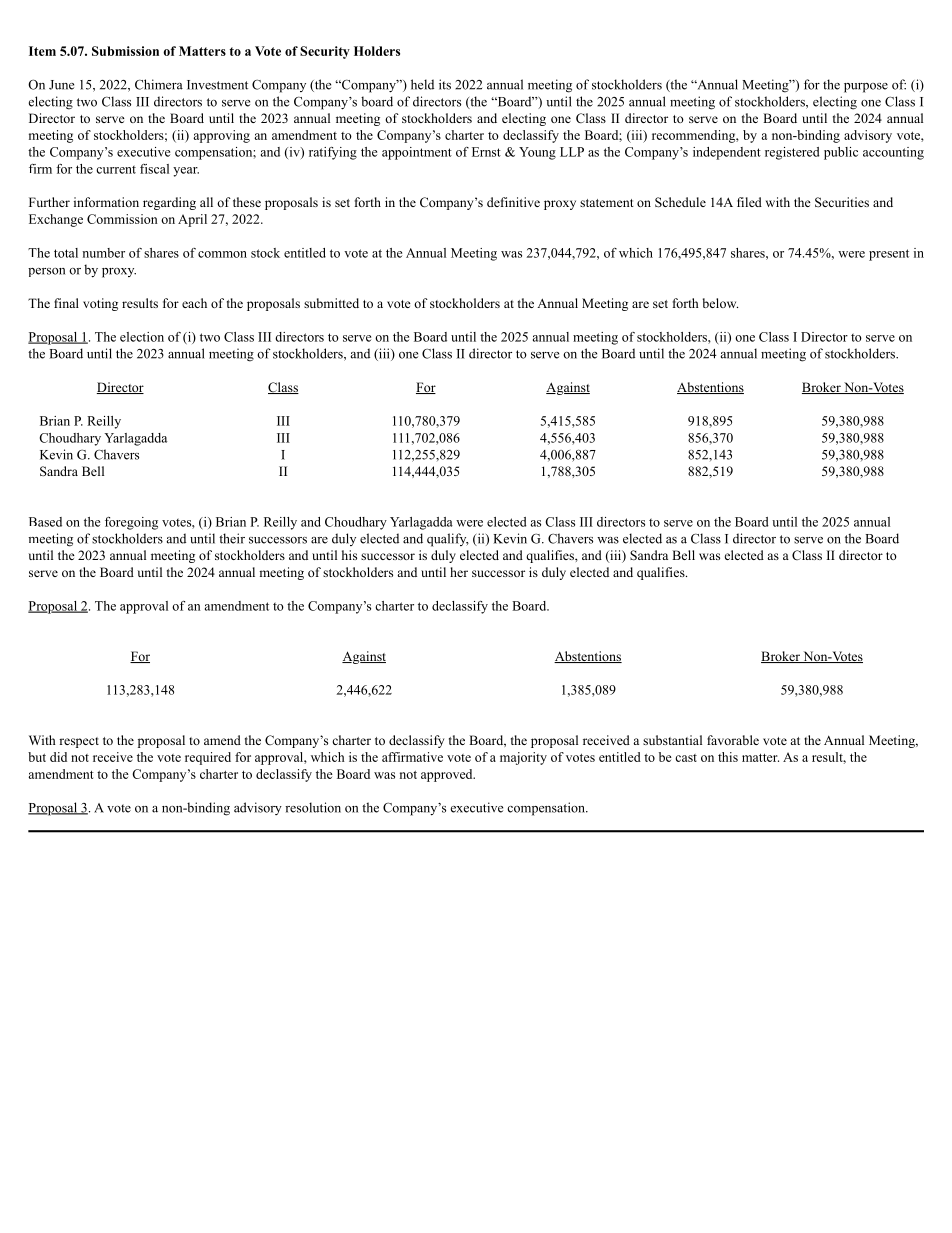  What do you see at coordinates (445, 84) in the screenshot?
I see `its` at bounding box center [445, 84].
